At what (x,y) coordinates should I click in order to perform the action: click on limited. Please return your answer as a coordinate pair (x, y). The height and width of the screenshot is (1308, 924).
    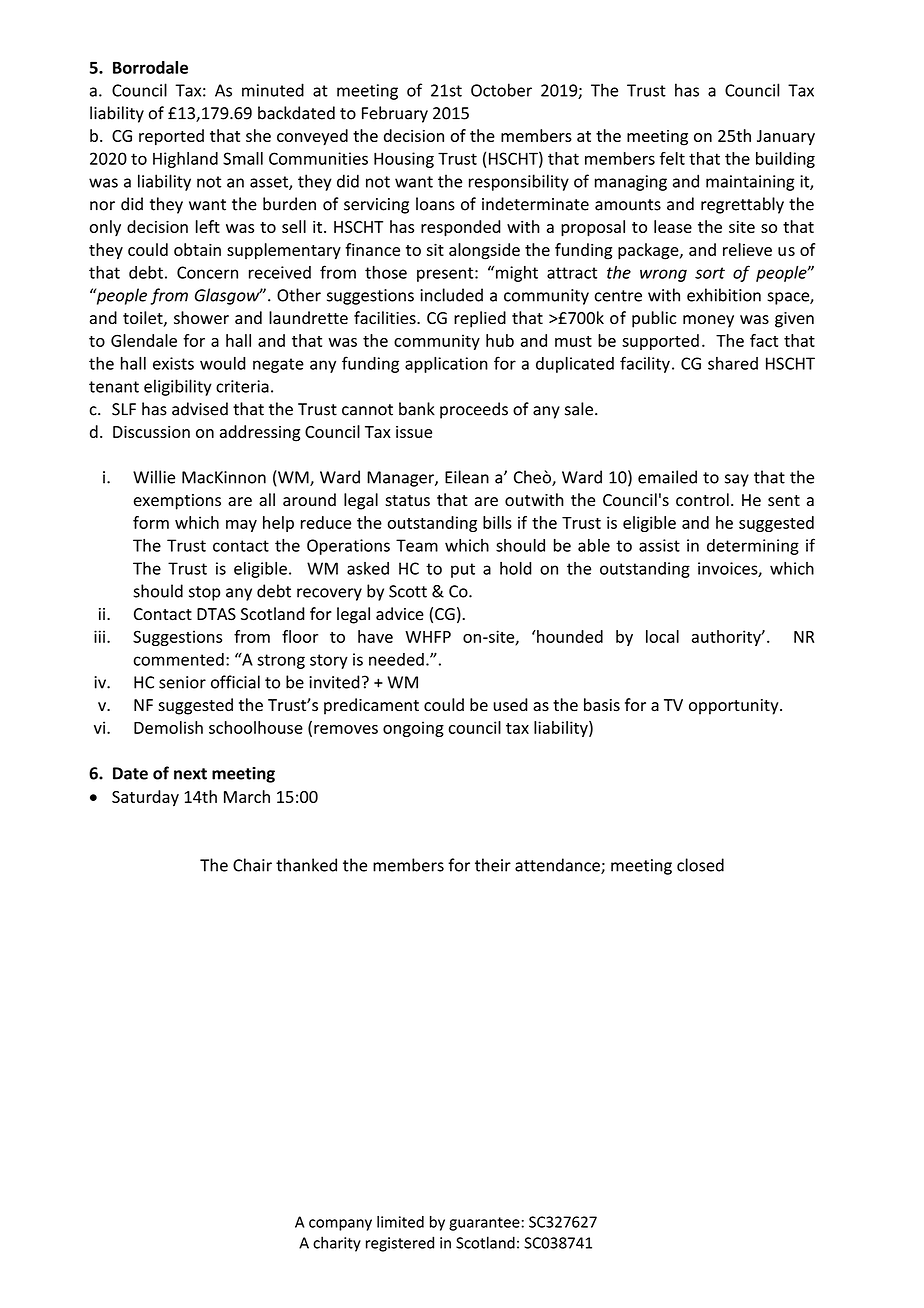
    Looking at the image, I should click on (400, 1222).
